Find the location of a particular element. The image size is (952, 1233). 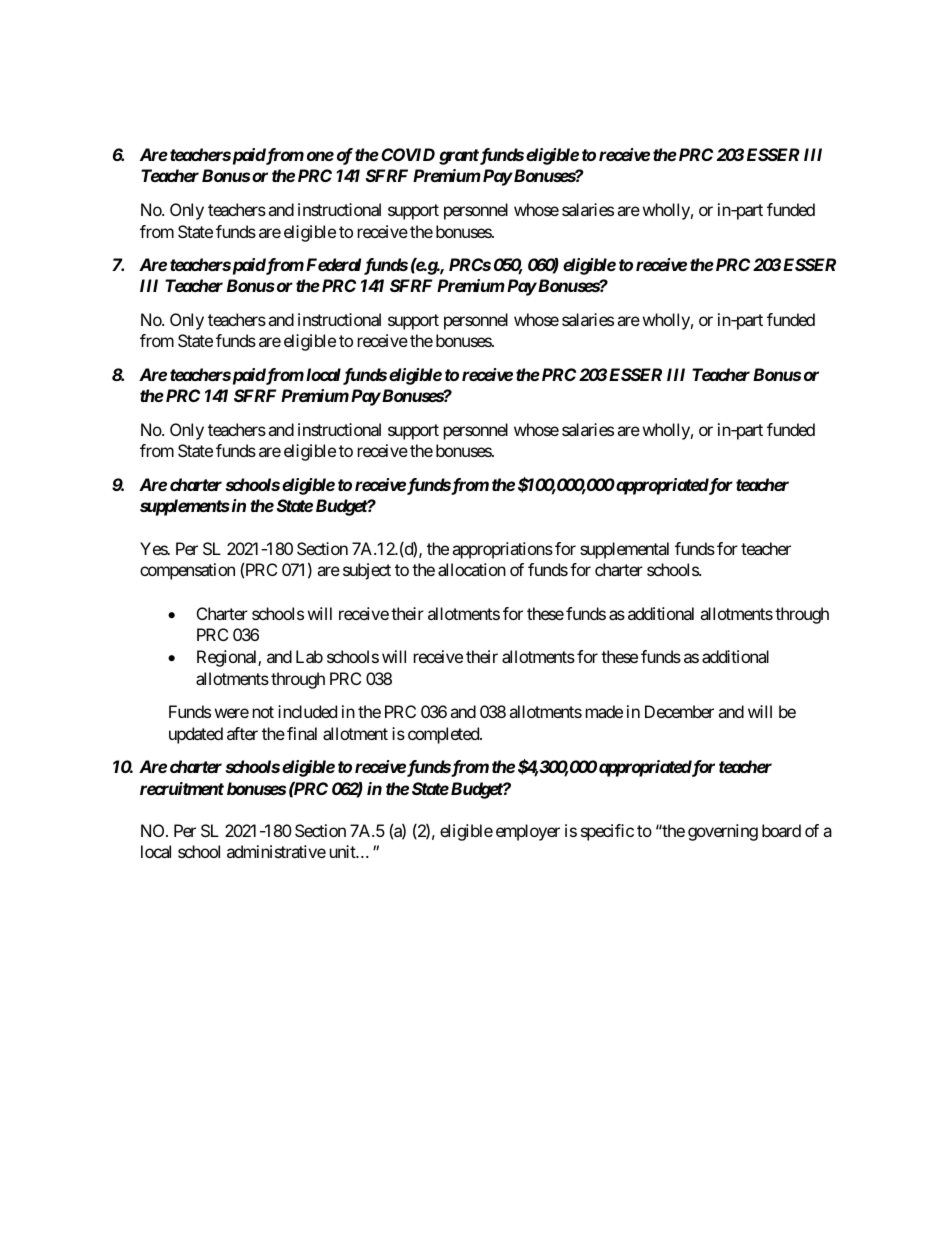

Federal is located at coordinates (333, 264).
